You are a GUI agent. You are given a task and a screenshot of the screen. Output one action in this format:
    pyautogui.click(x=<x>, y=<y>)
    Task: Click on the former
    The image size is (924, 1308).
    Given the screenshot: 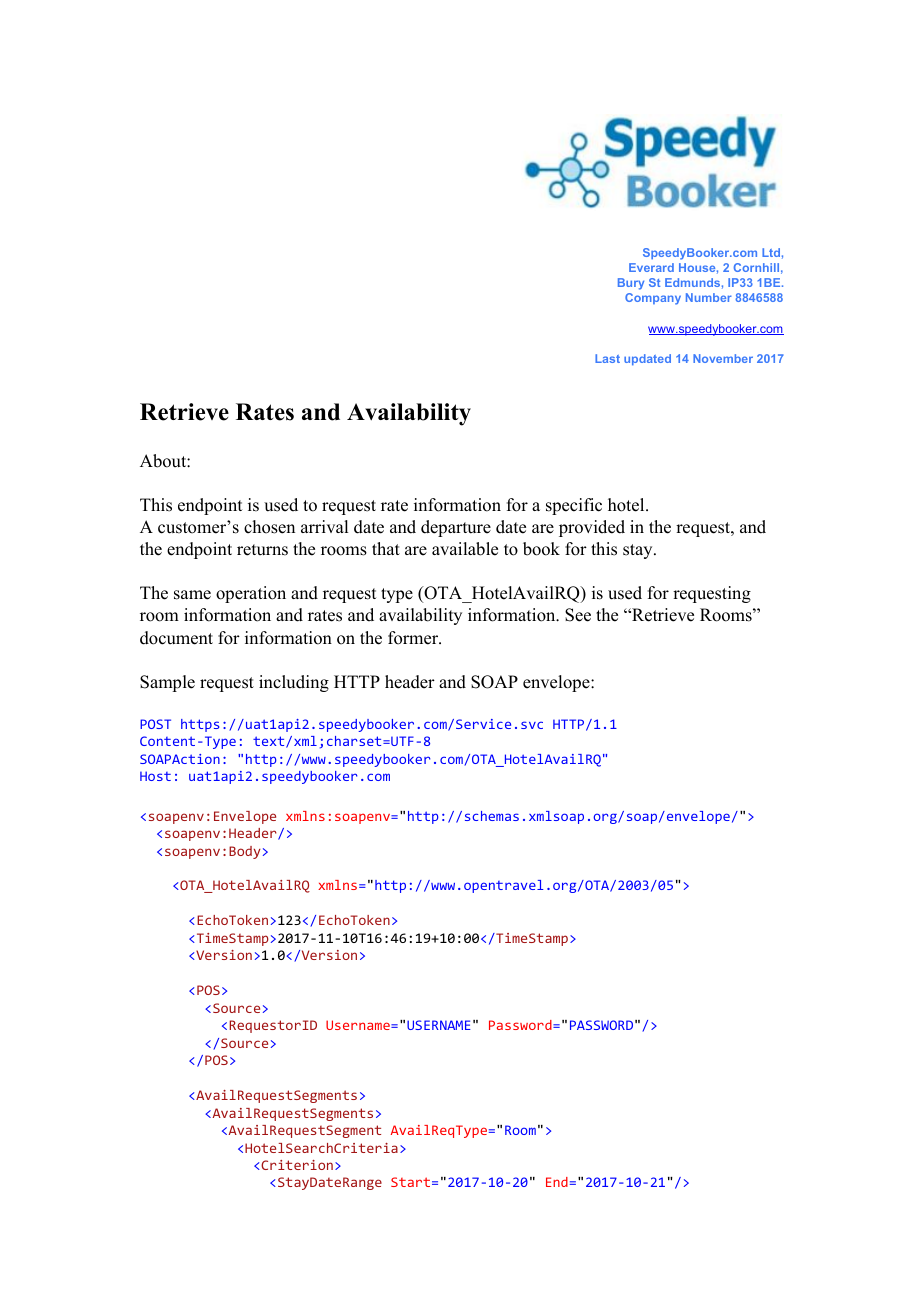 What is the action you would take?
    pyautogui.click(x=414, y=638)
